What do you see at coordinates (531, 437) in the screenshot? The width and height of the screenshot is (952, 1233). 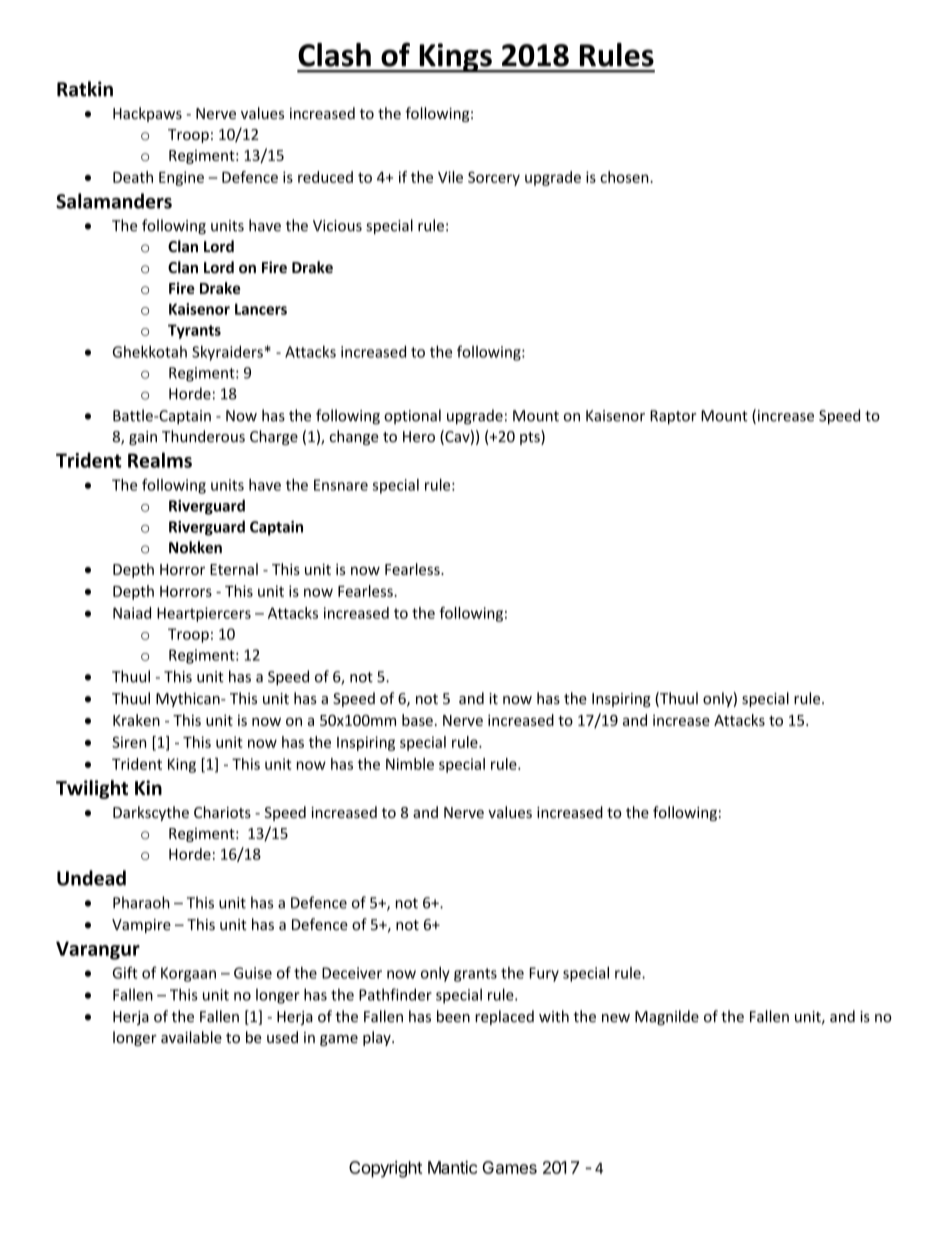 I see `pts` at bounding box center [531, 437].
